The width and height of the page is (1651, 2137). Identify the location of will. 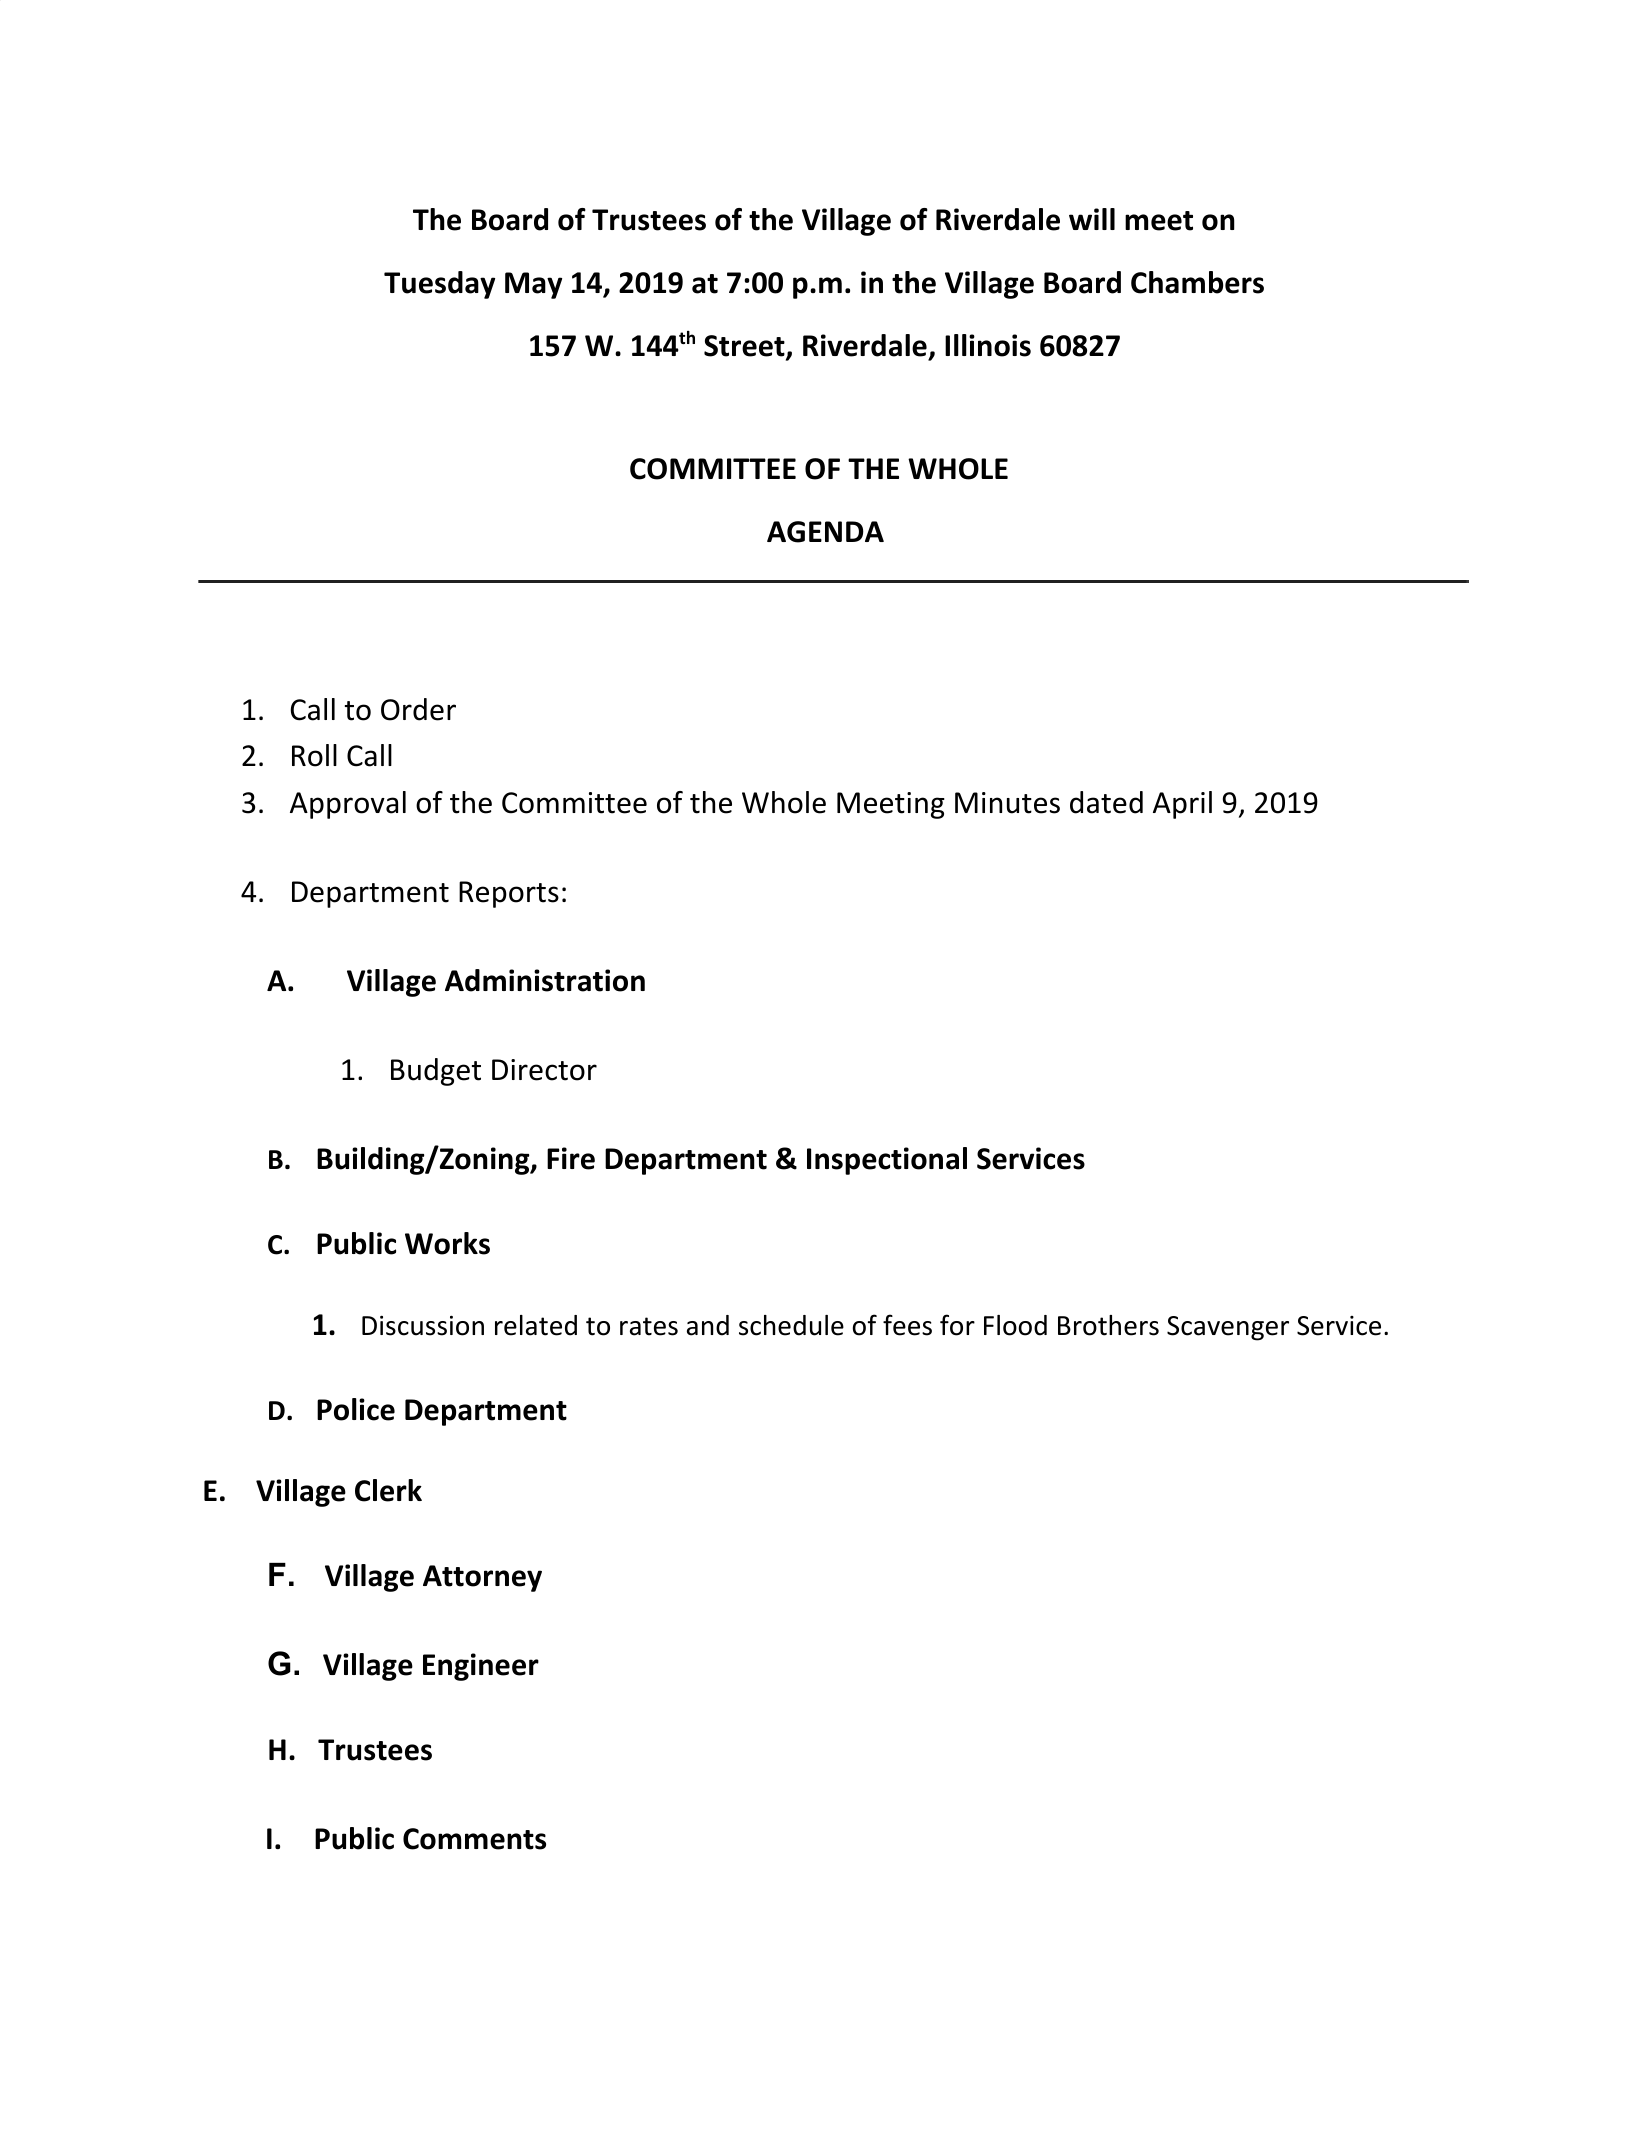
(1092, 219).
